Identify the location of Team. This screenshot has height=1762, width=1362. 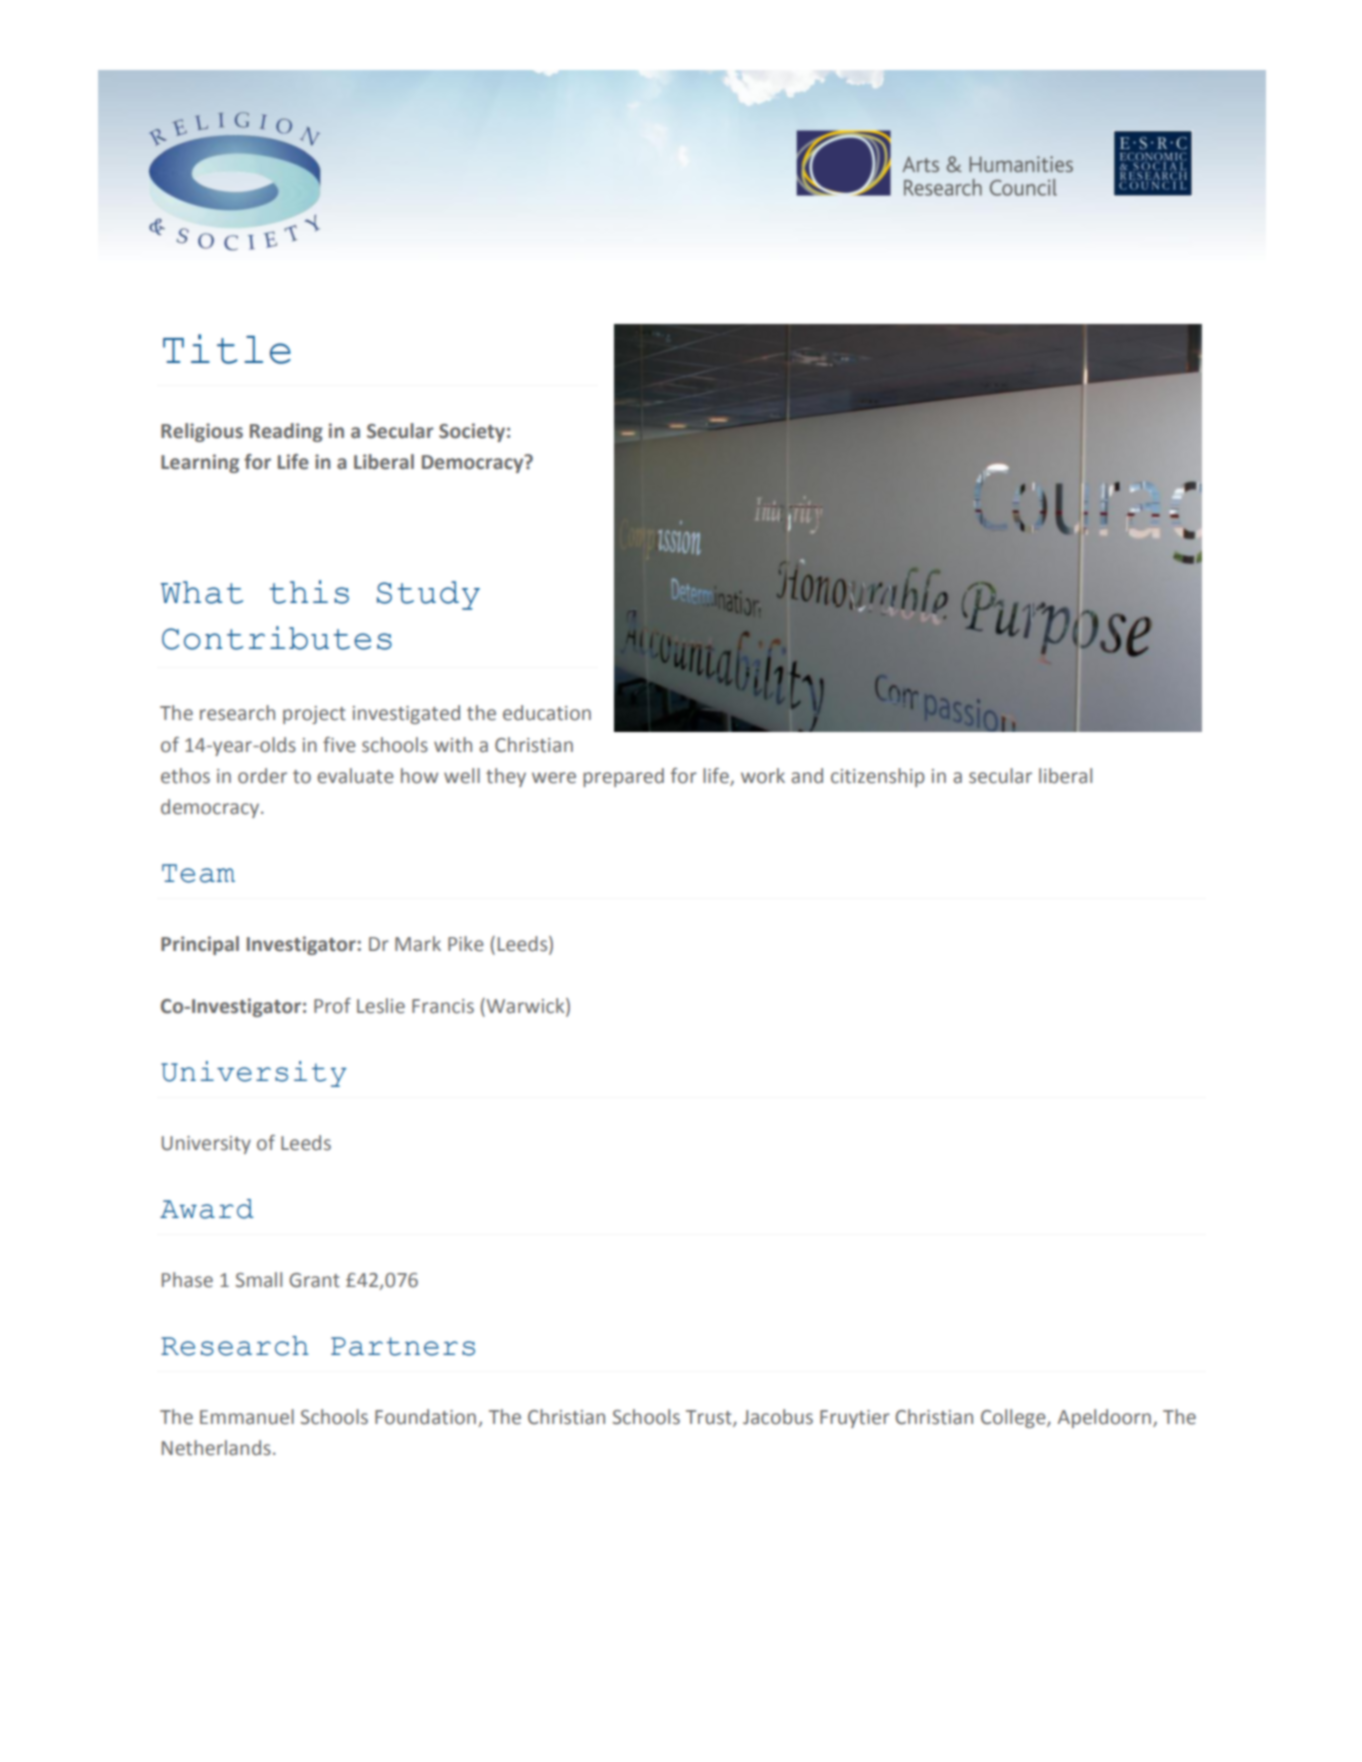
(198, 873).
